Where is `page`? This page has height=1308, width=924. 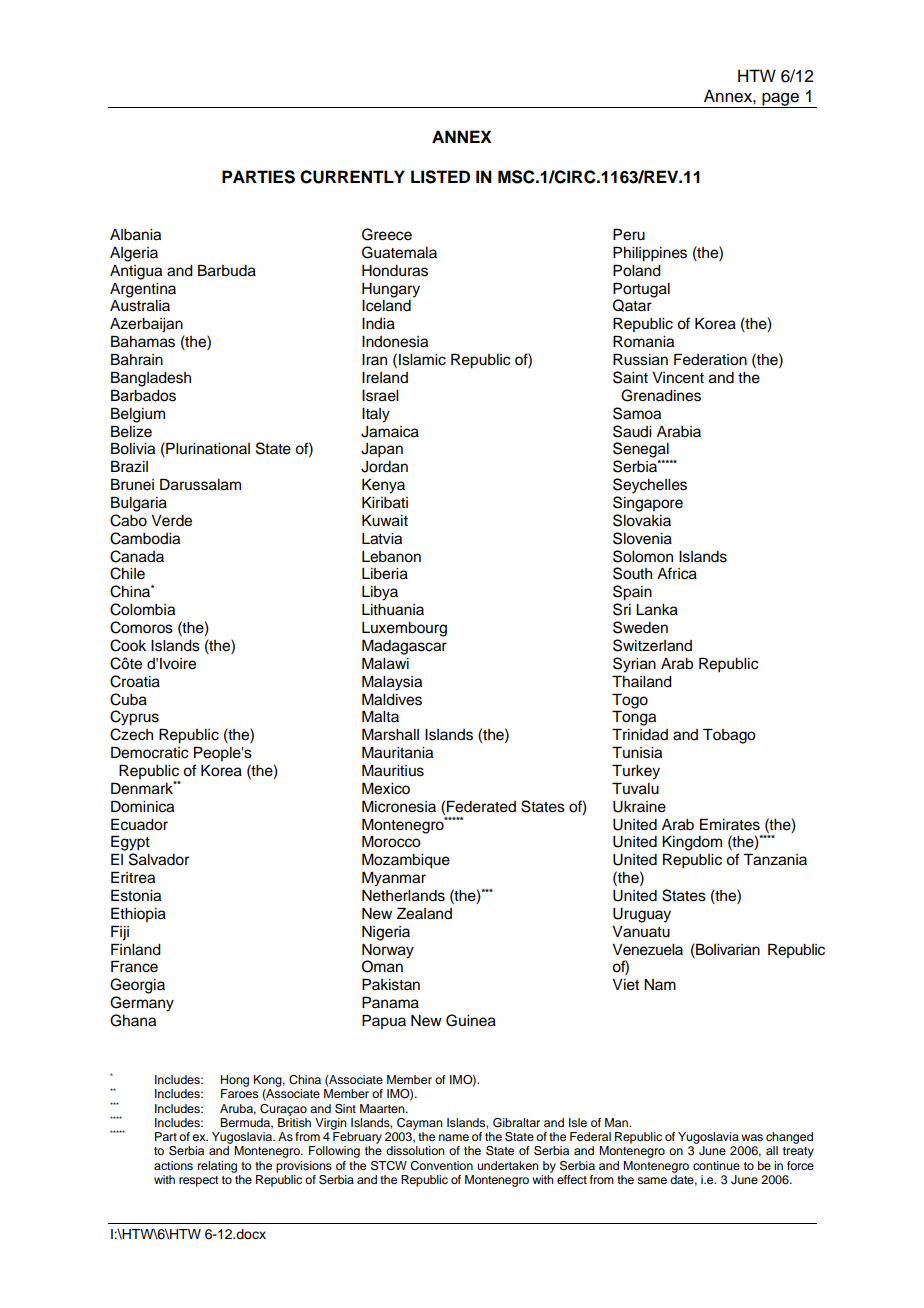
page is located at coordinates (780, 100).
